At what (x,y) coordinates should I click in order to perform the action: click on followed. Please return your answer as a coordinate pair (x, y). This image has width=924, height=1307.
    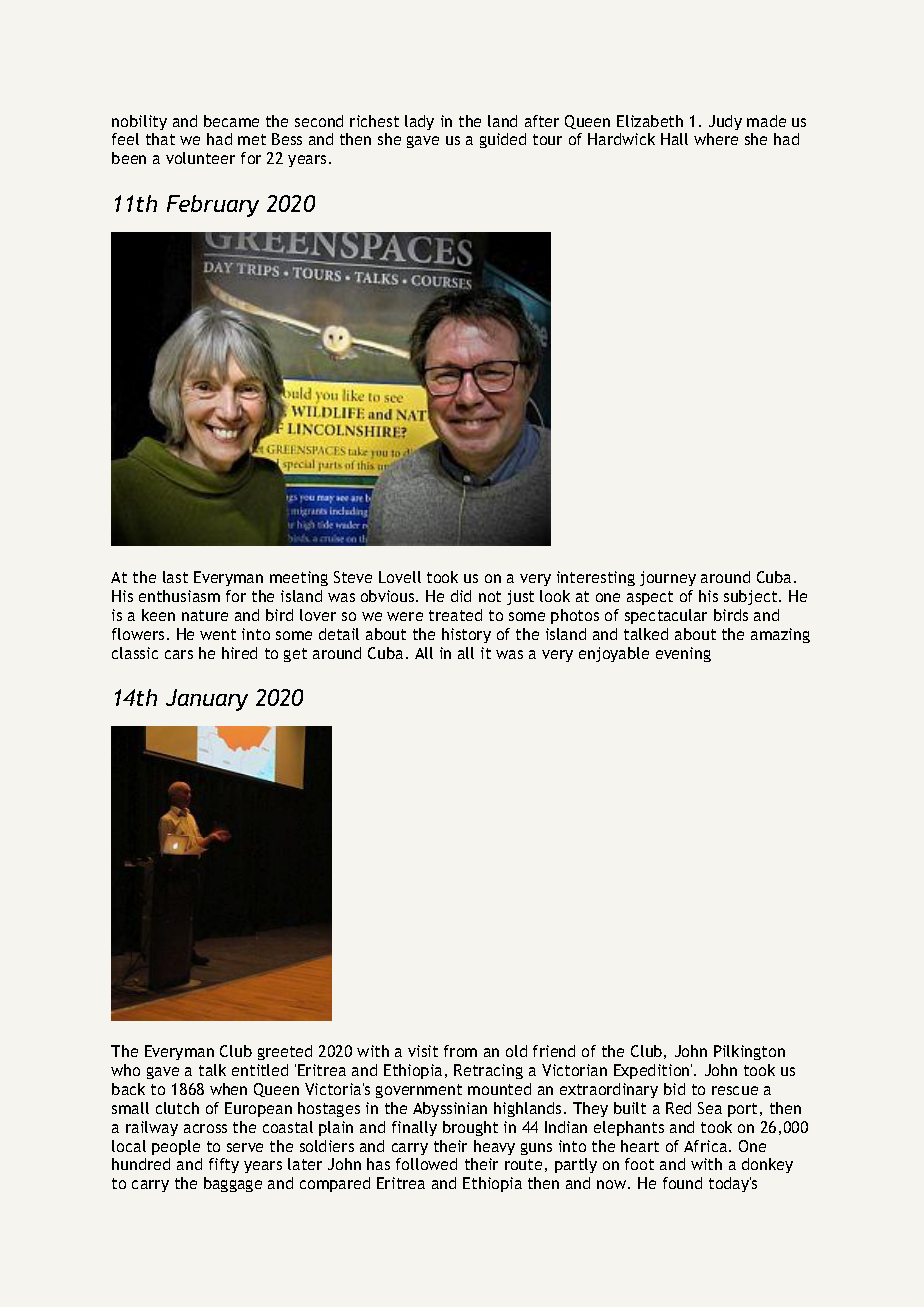
    Looking at the image, I should click on (426, 1164).
